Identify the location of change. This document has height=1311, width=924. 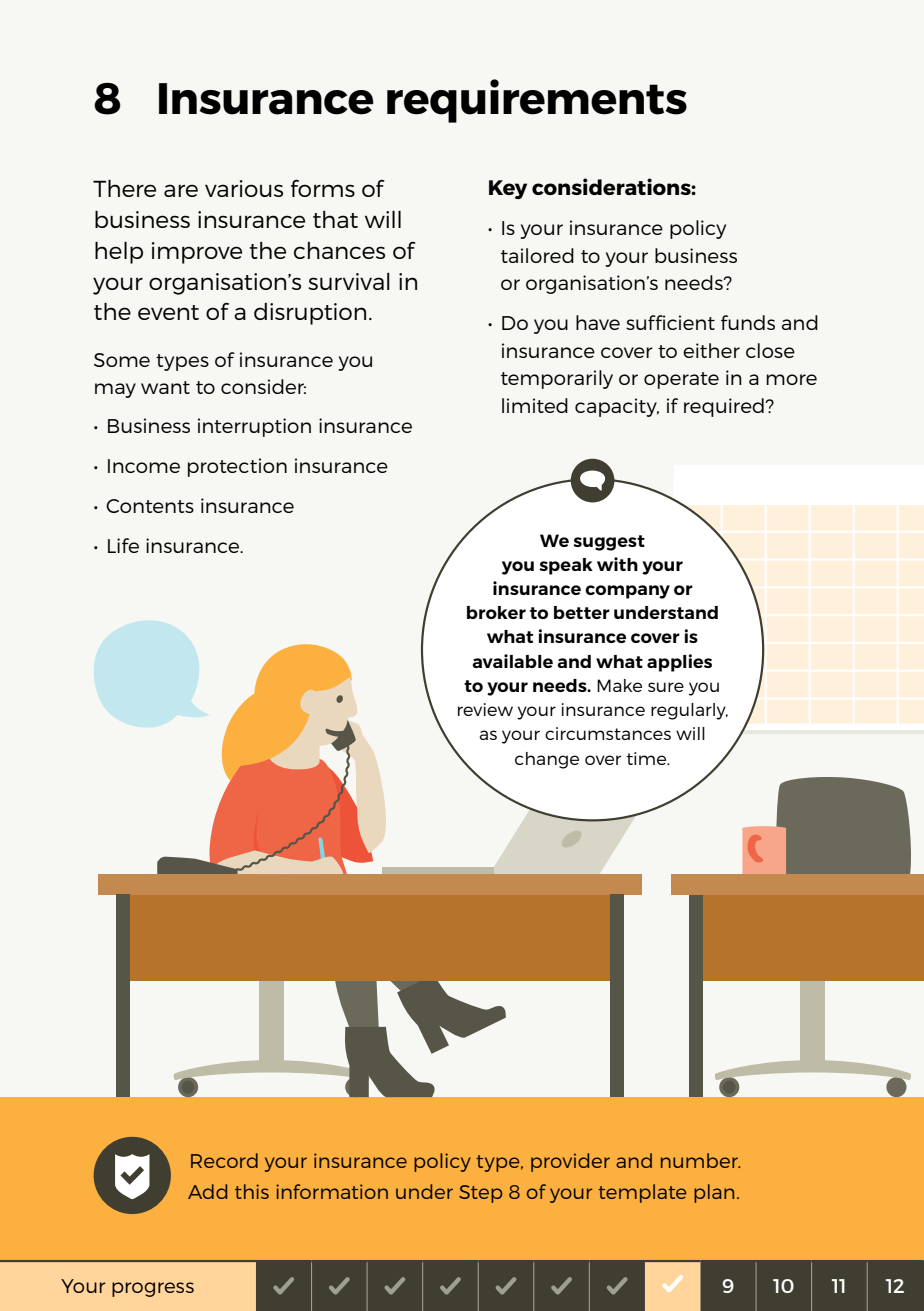
(547, 760).
